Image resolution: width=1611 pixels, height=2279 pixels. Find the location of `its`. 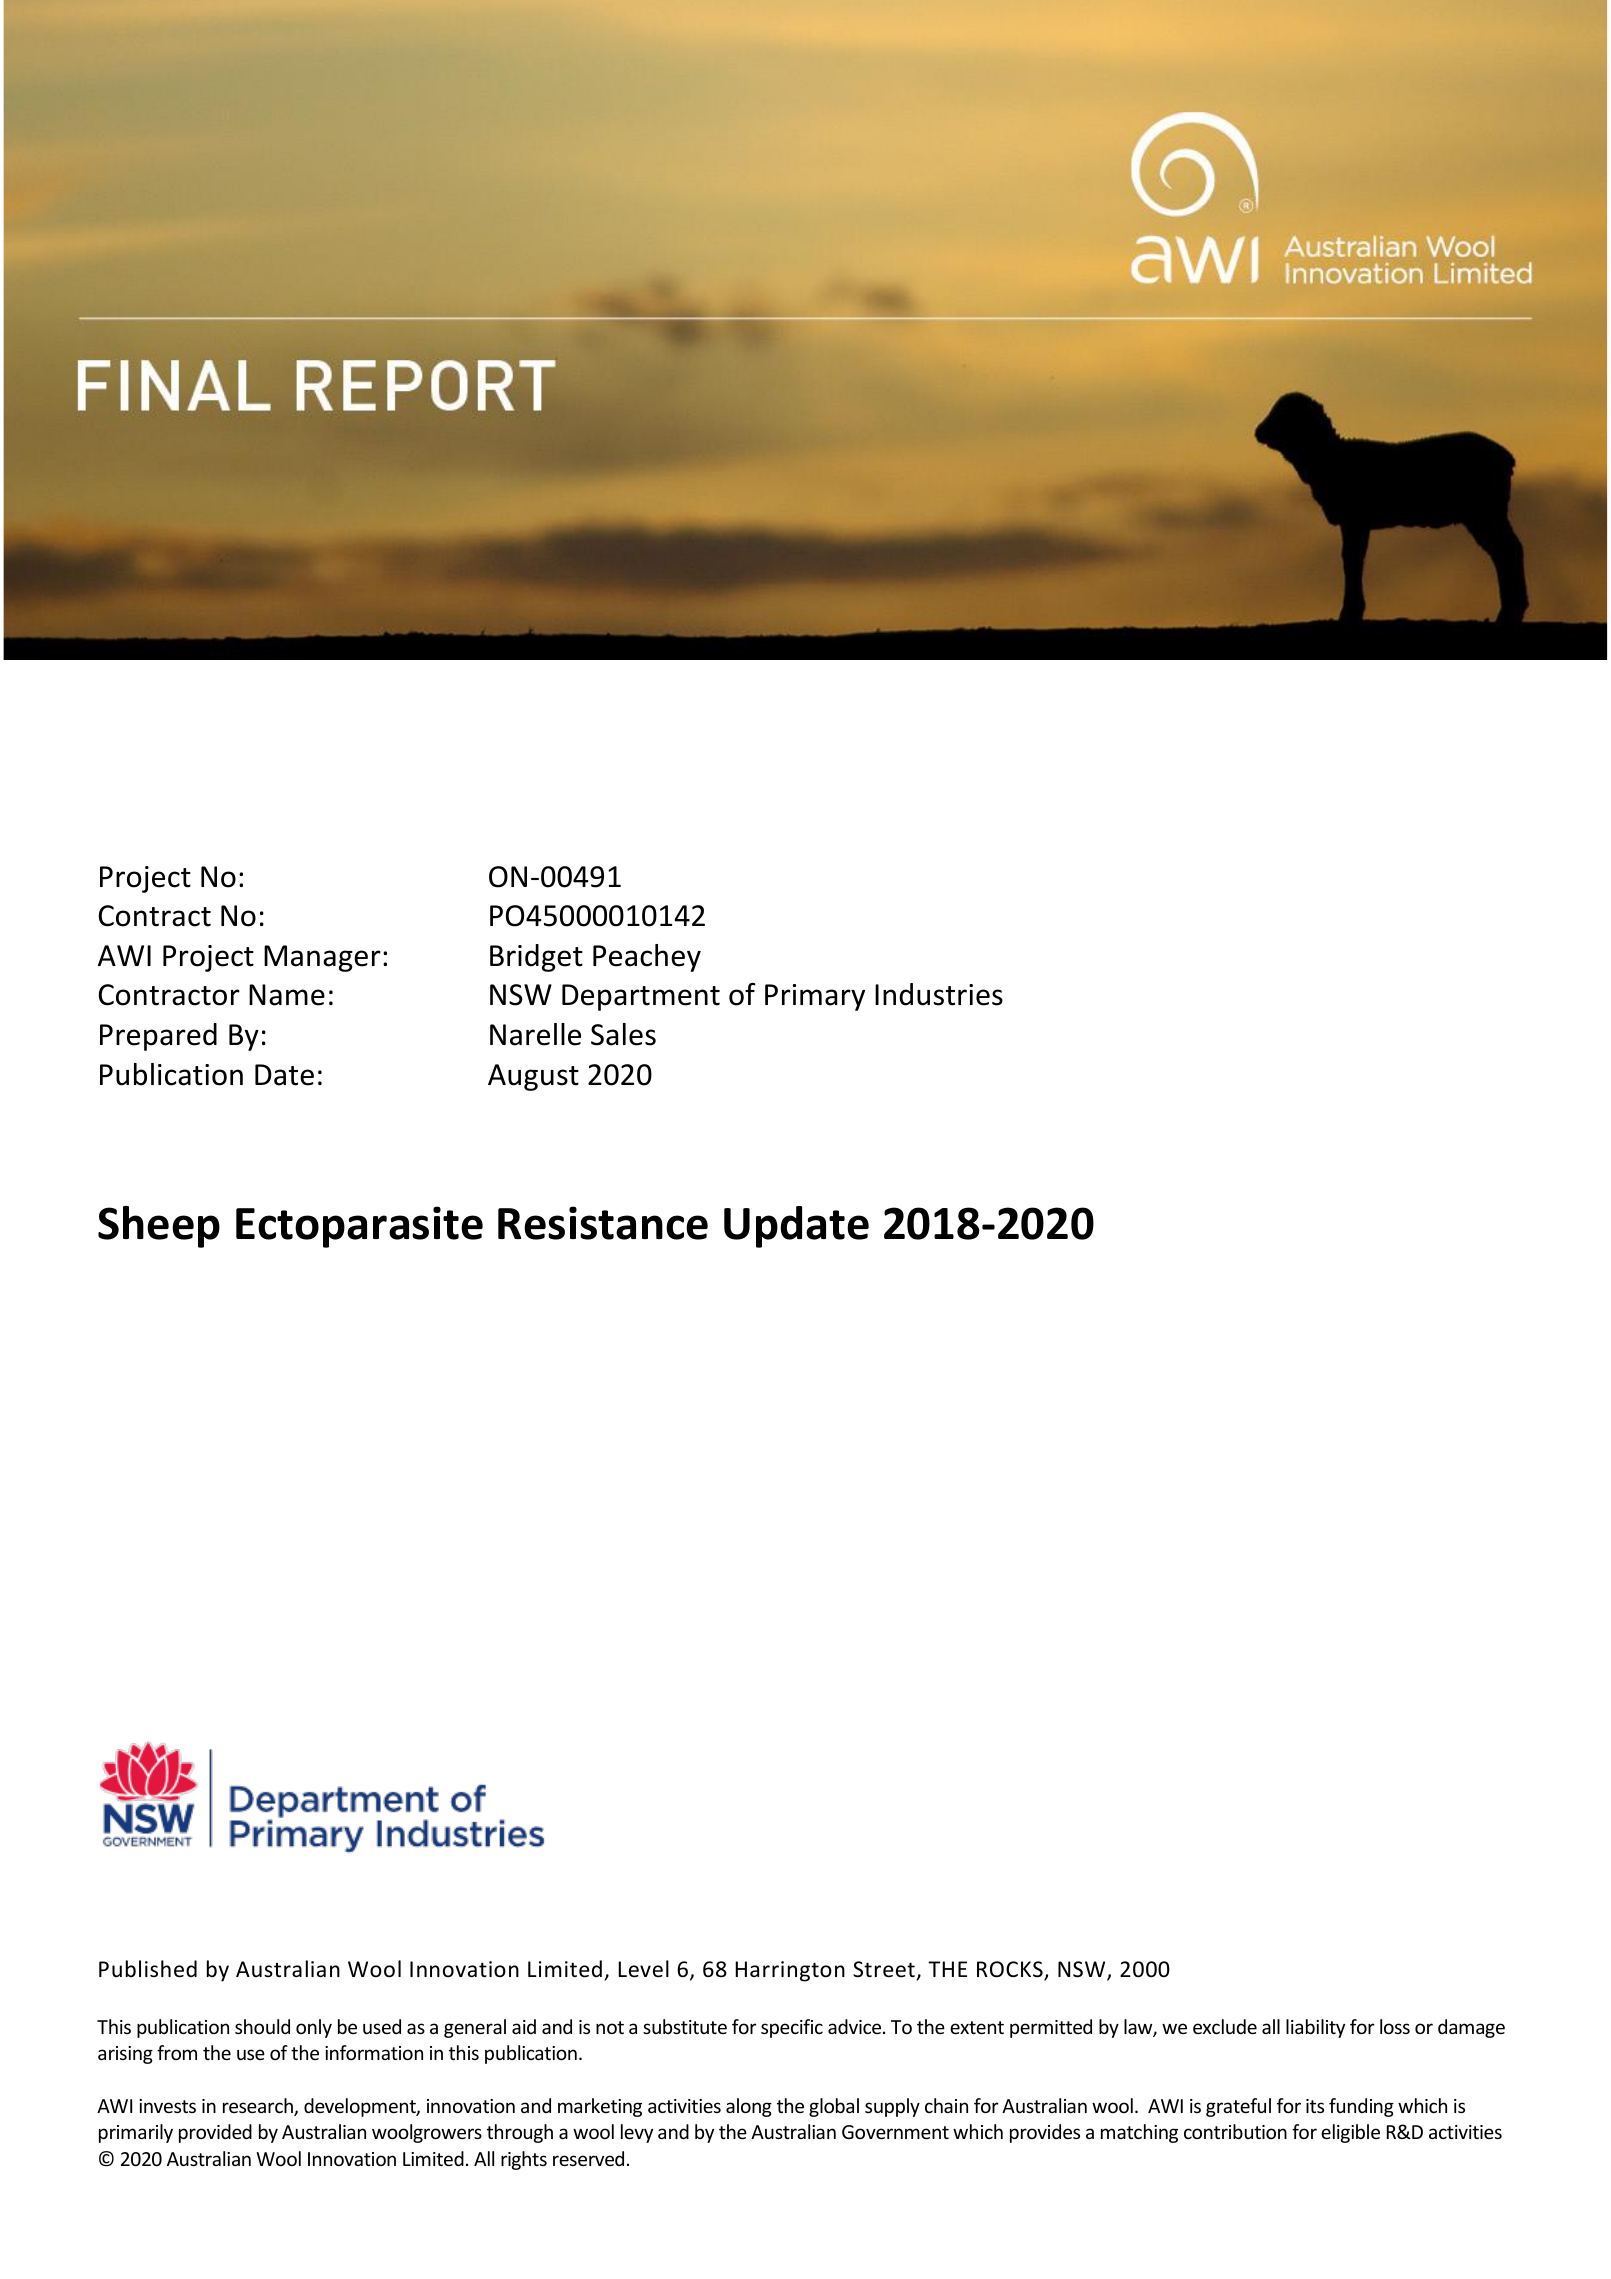

its is located at coordinates (1315, 2106).
